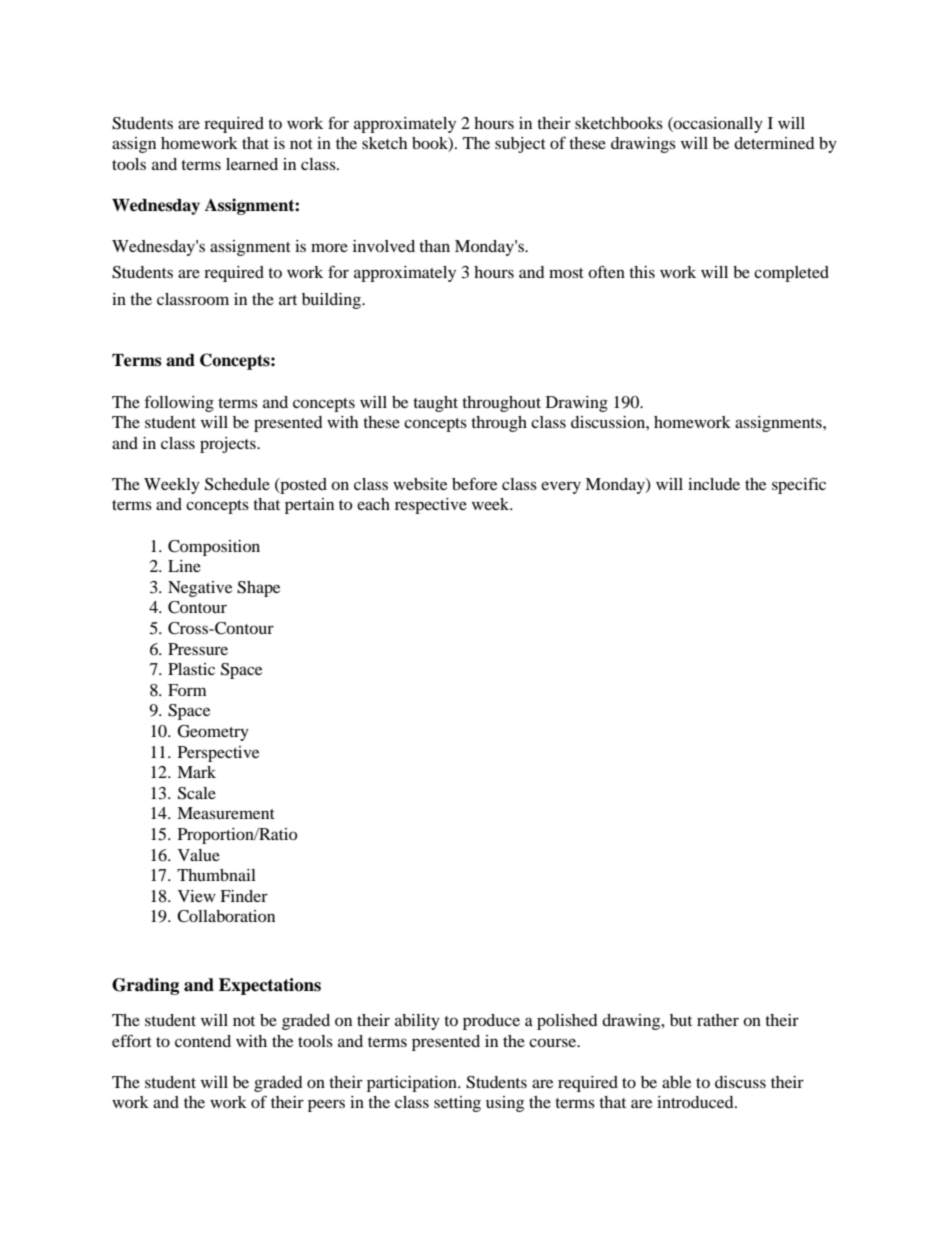 This document has width=952, height=1233. What do you see at coordinates (431, 506) in the document?
I see `respective` at bounding box center [431, 506].
